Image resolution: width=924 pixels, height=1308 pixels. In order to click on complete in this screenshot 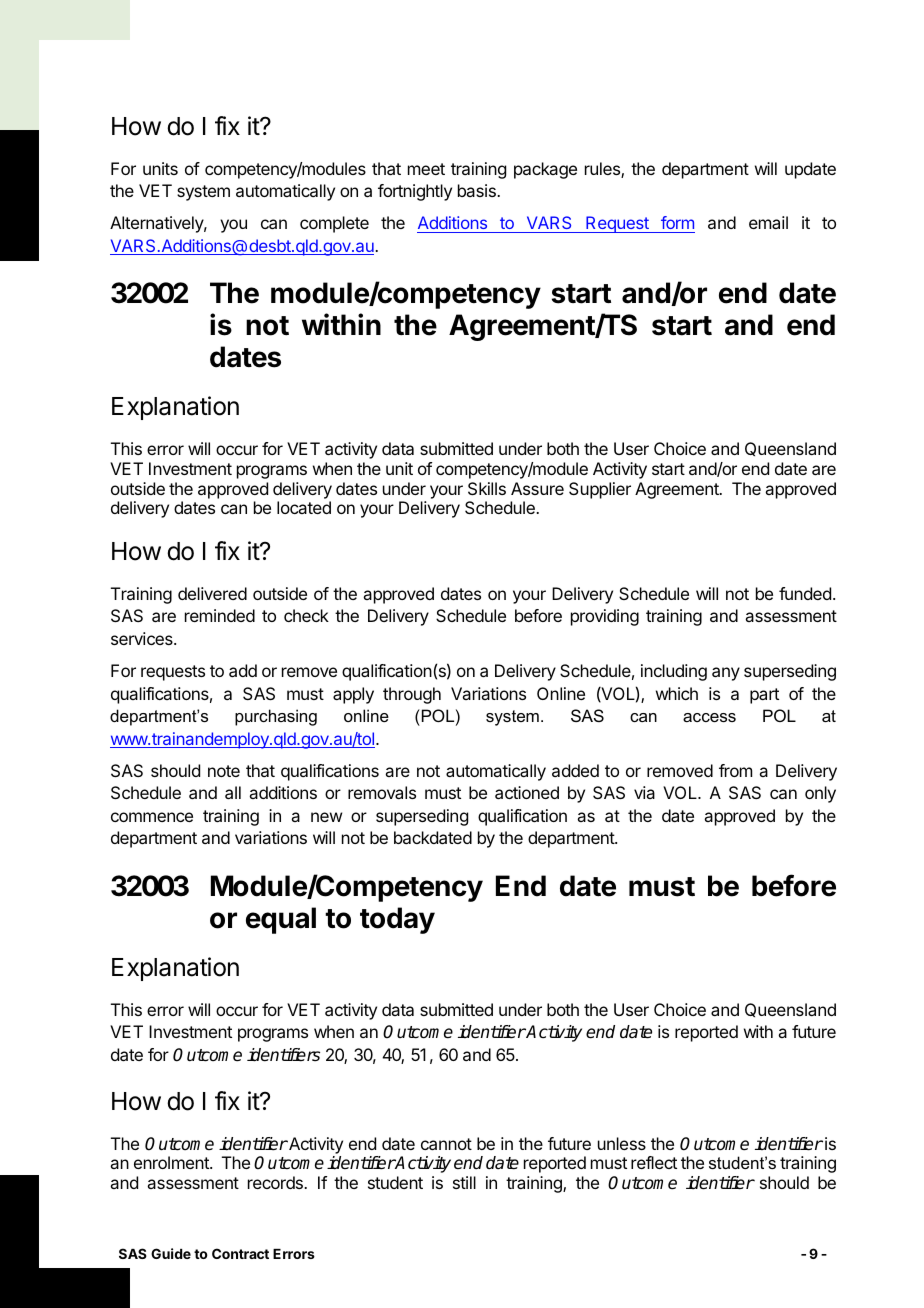, I will do `click(334, 224)`.
